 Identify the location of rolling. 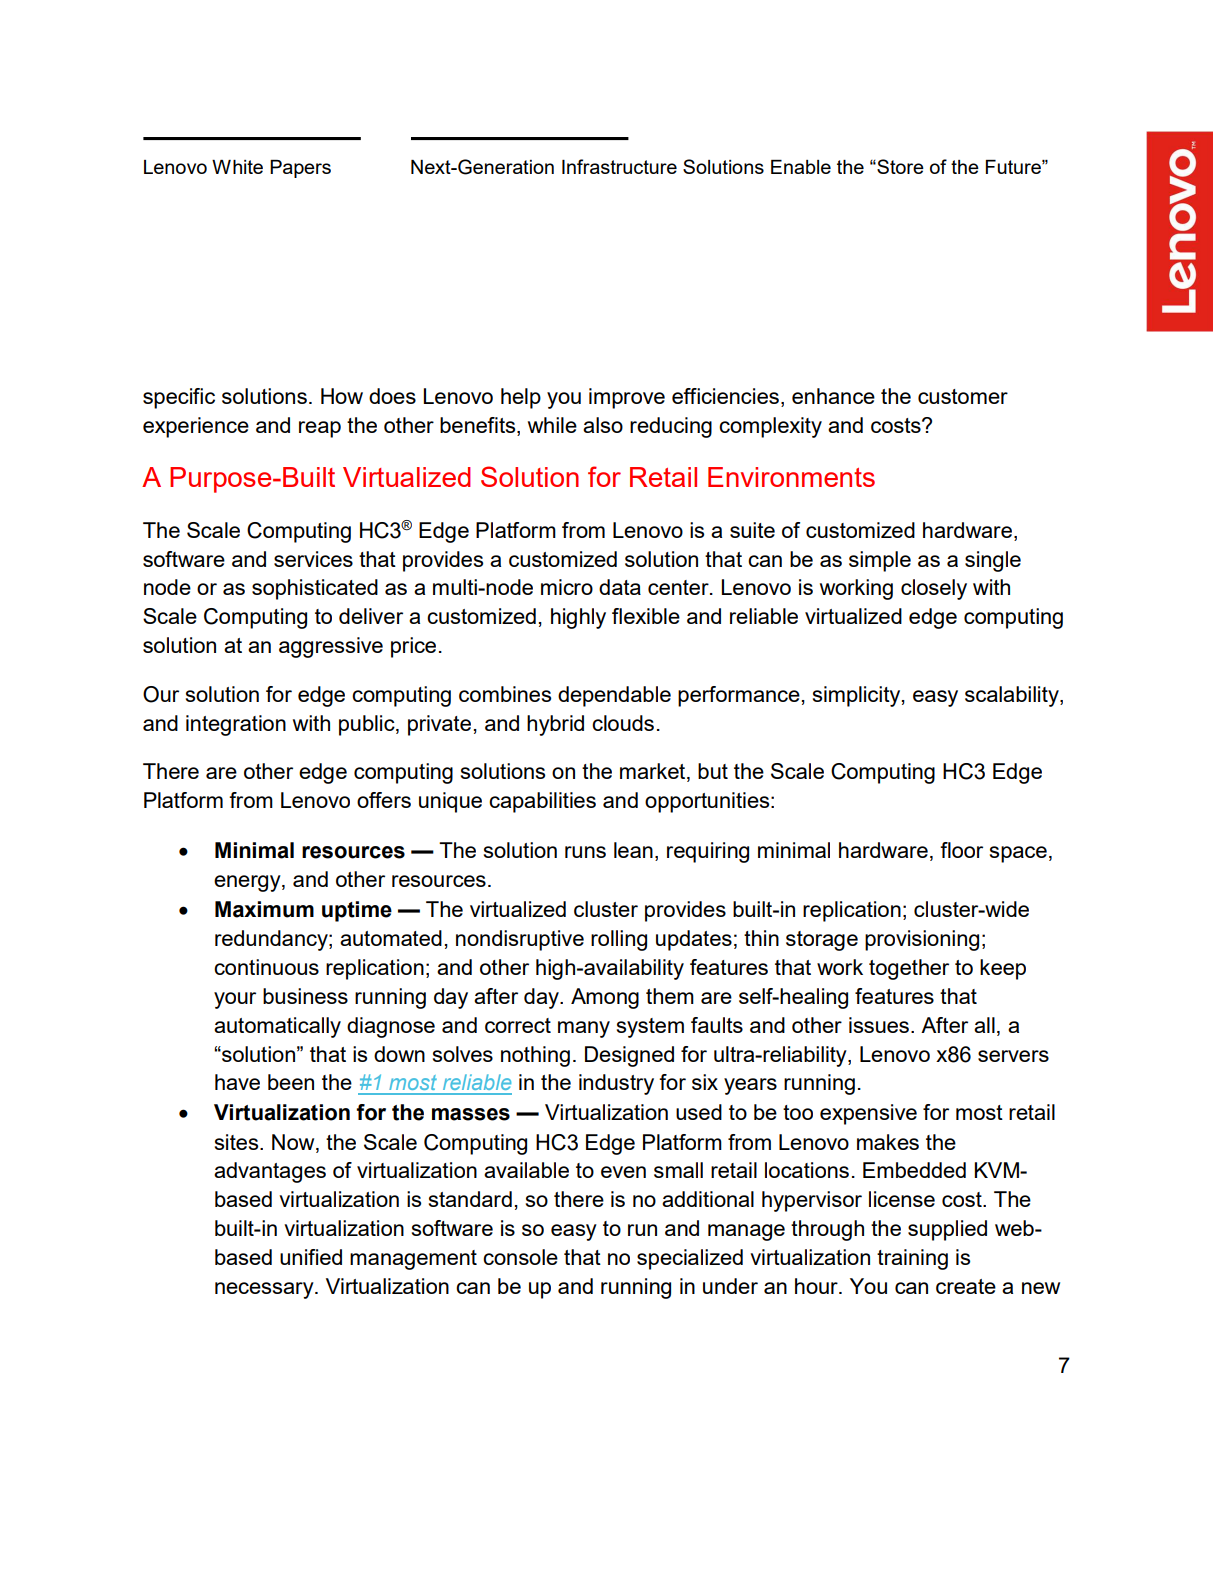
(619, 940).
